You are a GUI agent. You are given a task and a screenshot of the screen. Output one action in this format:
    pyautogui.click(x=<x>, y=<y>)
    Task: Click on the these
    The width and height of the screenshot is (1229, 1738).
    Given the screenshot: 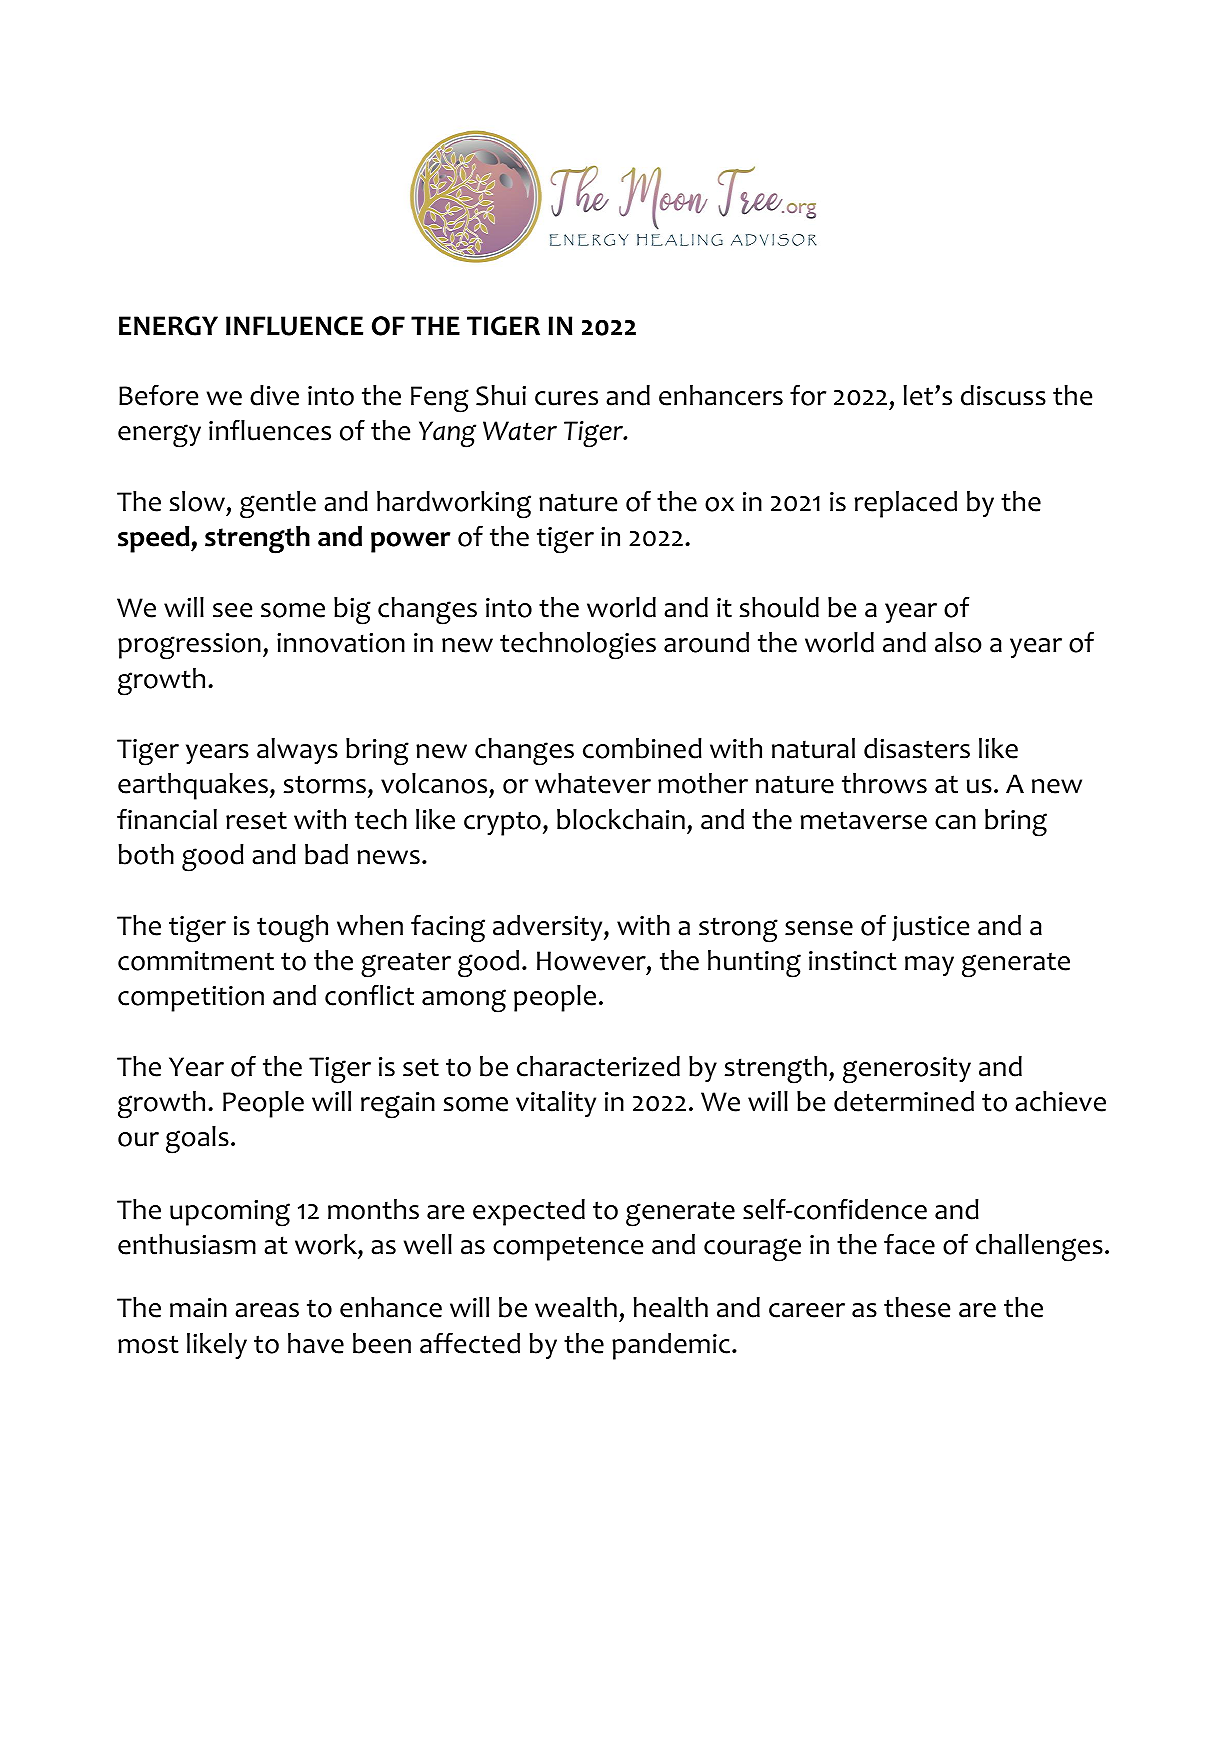 What is the action you would take?
    pyautogui.click(x=917, y=1307)
